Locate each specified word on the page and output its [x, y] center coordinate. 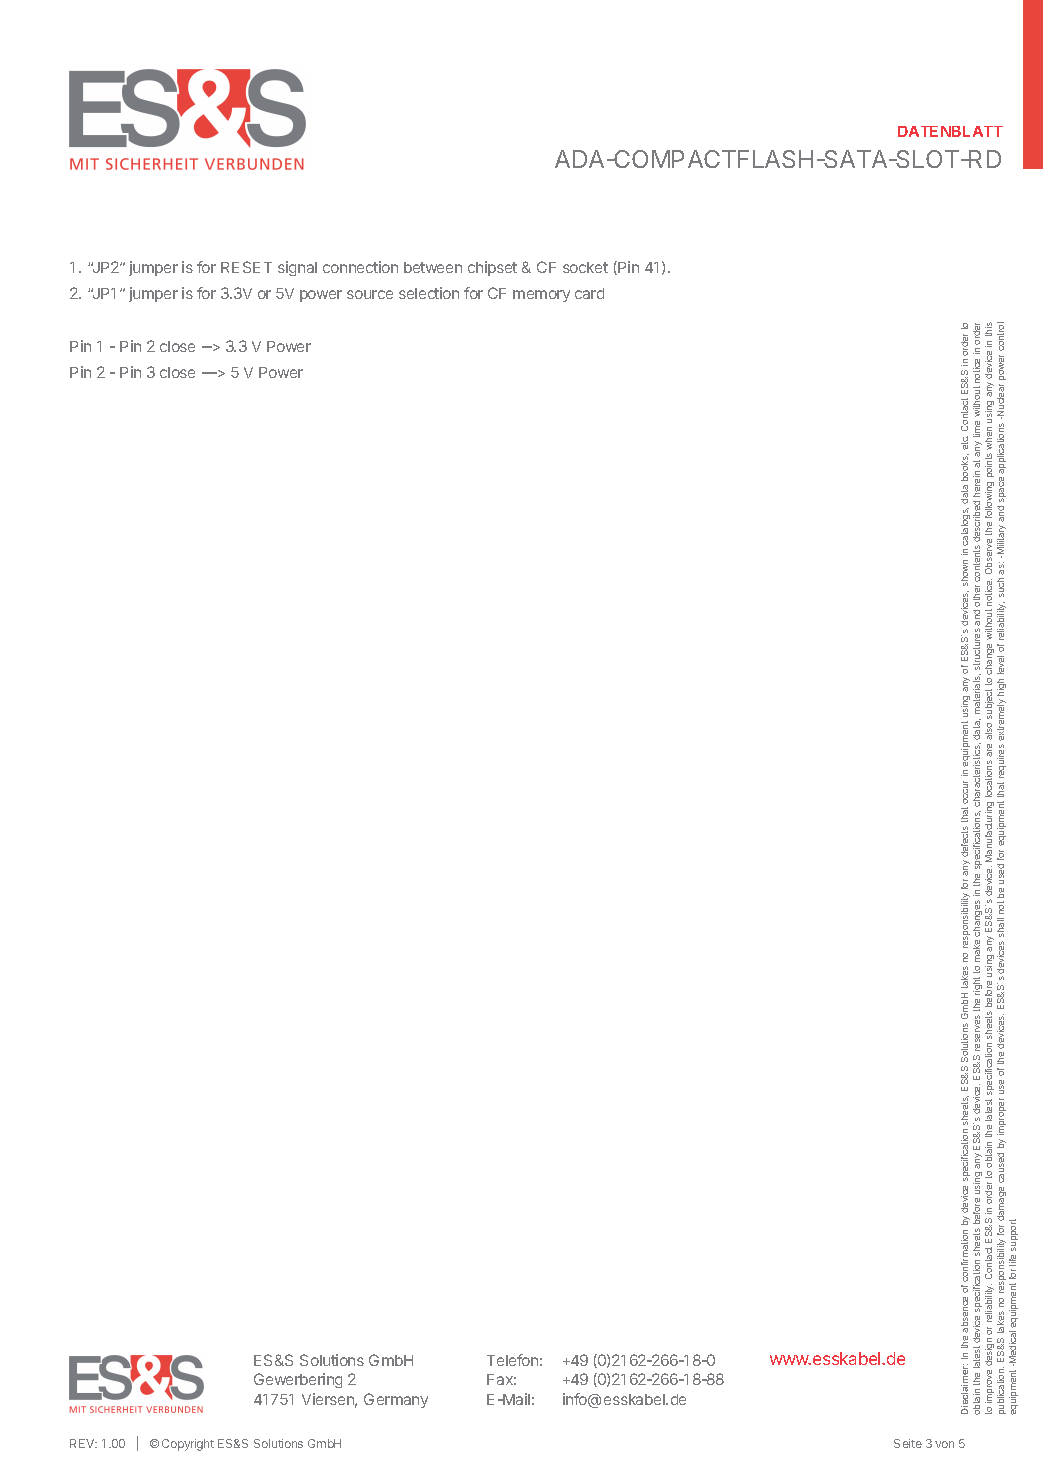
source [370, 294]
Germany [396, 1400]
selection [429, 293]
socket [585, 267]
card [589, 293]
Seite [908, 1443]
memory [541, 296]
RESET [246, 267]
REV [83, 1443]
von [944, 1444]
